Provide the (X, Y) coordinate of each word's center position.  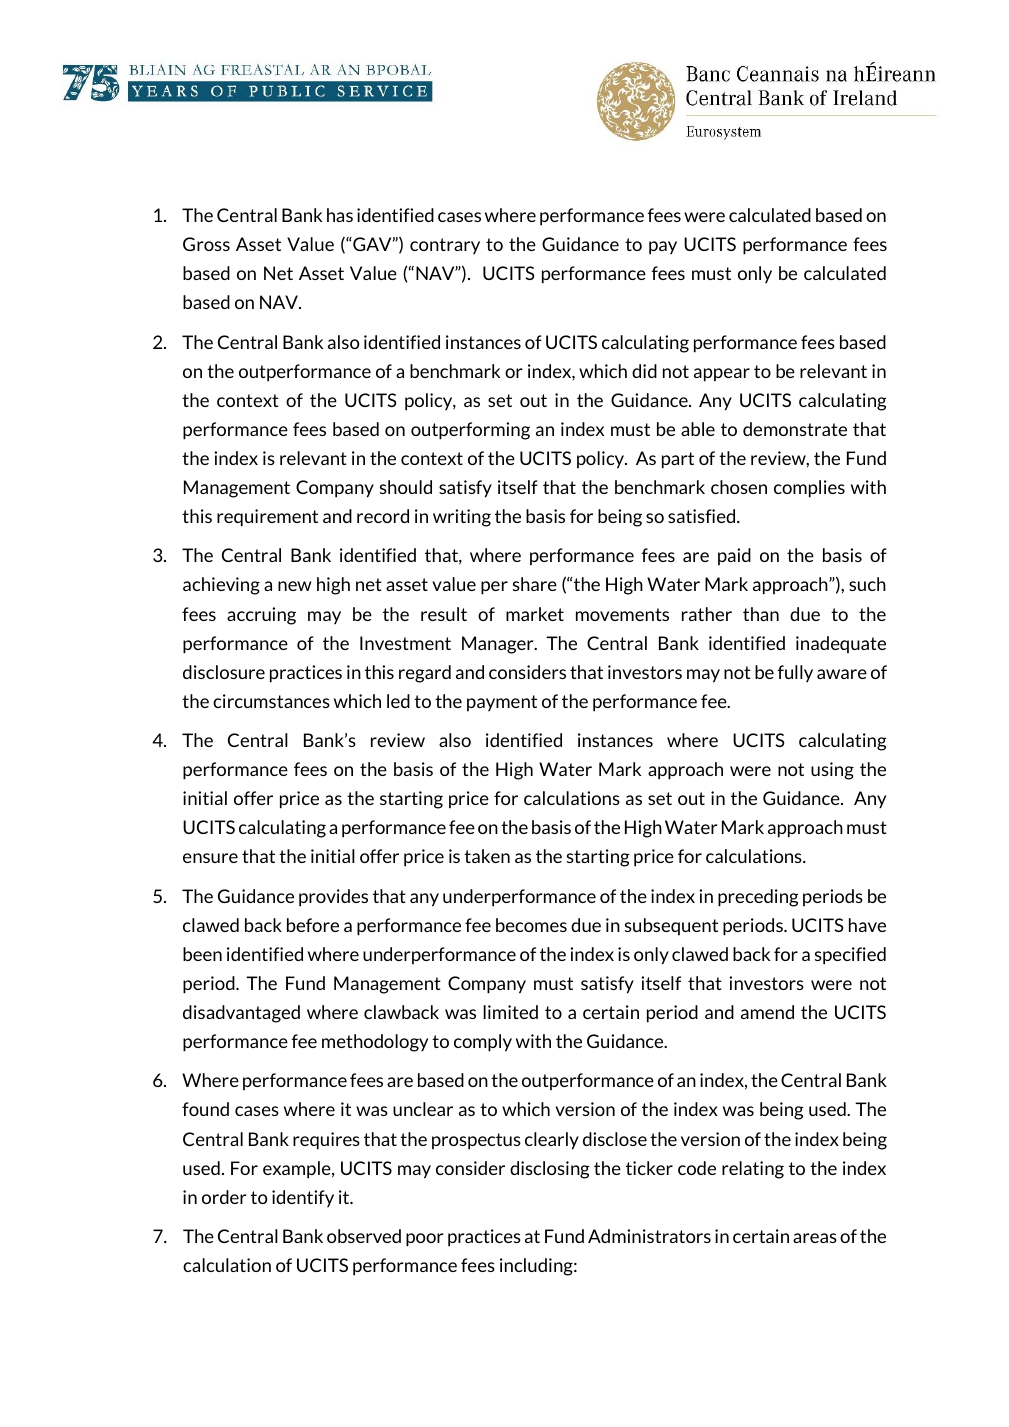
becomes (531, 925)
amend (767, 1012)
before (313, 925)
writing (462, 518)
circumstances (271, 701)
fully (795, 674)
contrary (445, 246)
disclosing (550, 1170)
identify (303, 1199)
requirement (267, 518)
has (340, 215)
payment (502, 703)
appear (722, 375)
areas (815, 1238)
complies (809, 489)
